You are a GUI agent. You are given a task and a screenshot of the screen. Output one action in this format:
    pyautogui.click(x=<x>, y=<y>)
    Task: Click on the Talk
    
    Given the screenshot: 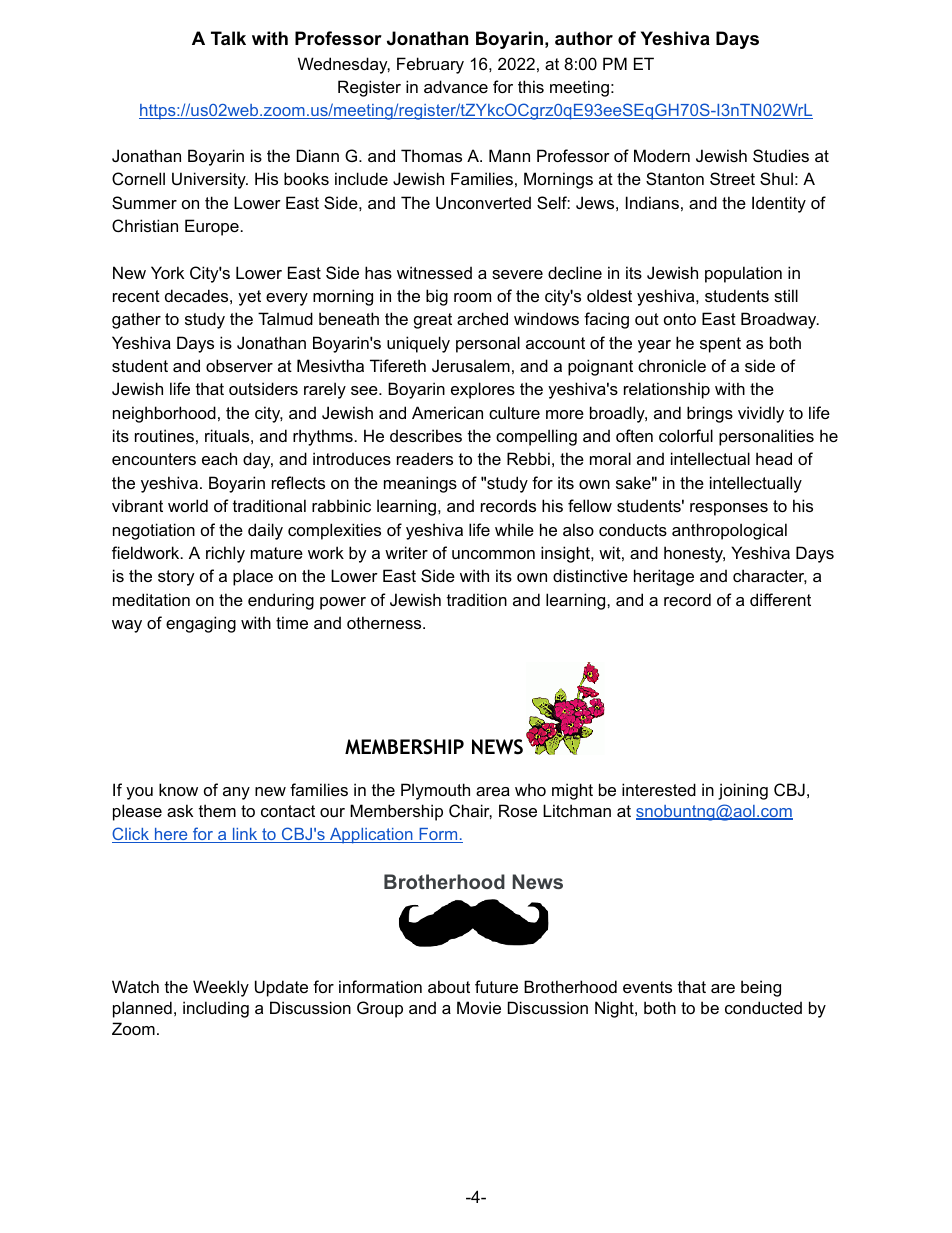 What is the action you would take?
    pyautogui.click(x=228, y=38)
